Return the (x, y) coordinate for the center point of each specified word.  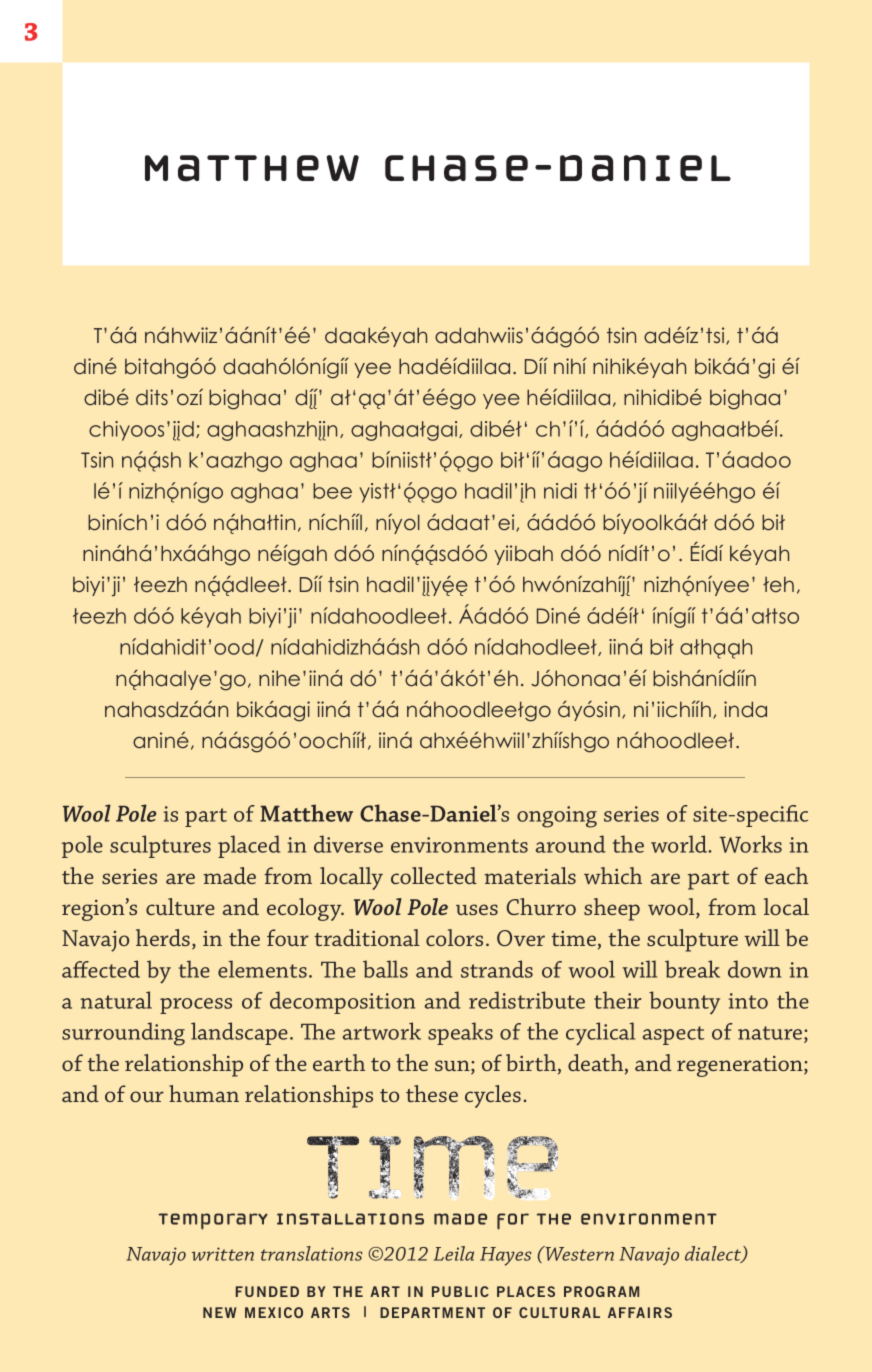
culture (180, 906)
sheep (612, 909)
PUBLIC (460, 1291)
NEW (219, 1312)
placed (249, 846)
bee (332, 491)
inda (745, 709)
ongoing (557, 817)
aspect (673, 1035)
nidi (560, 491)
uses (477, 909)
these (432, 1093)
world (680, 844)
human (204, 1093)
